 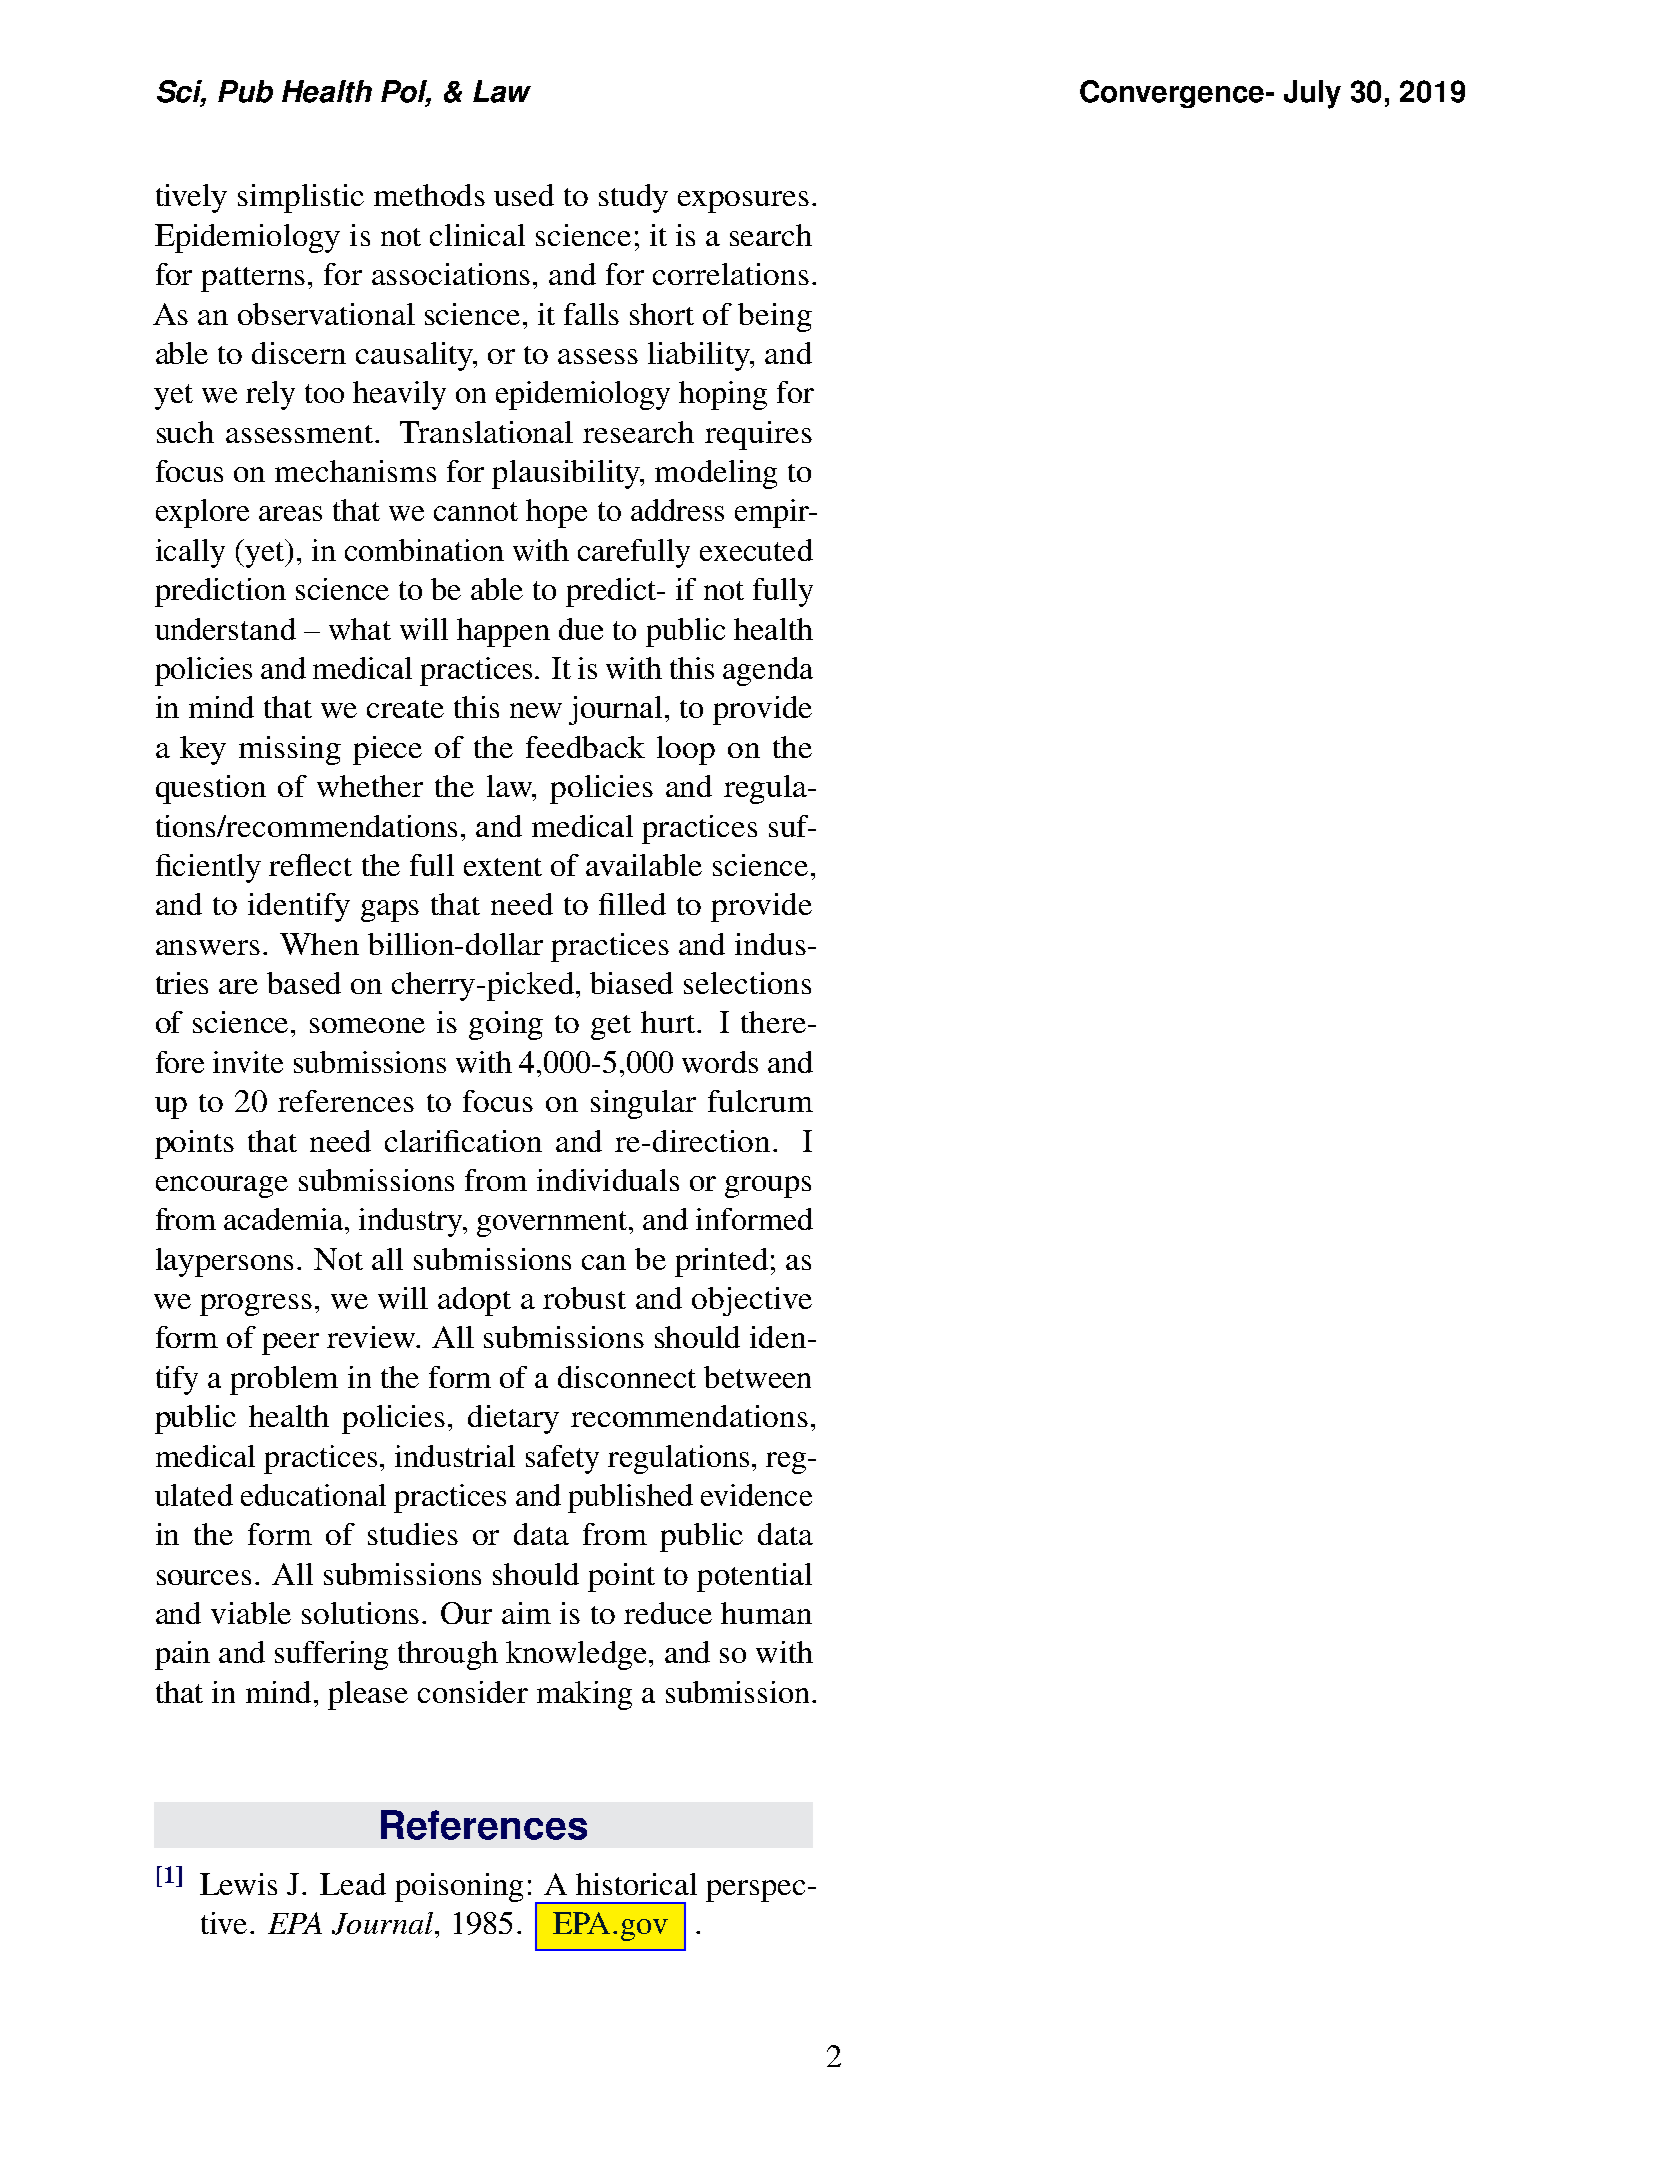 What do you see at coordinates (284, 1380) in the document?
I see `problem` at bounding box center [284, 1380].
